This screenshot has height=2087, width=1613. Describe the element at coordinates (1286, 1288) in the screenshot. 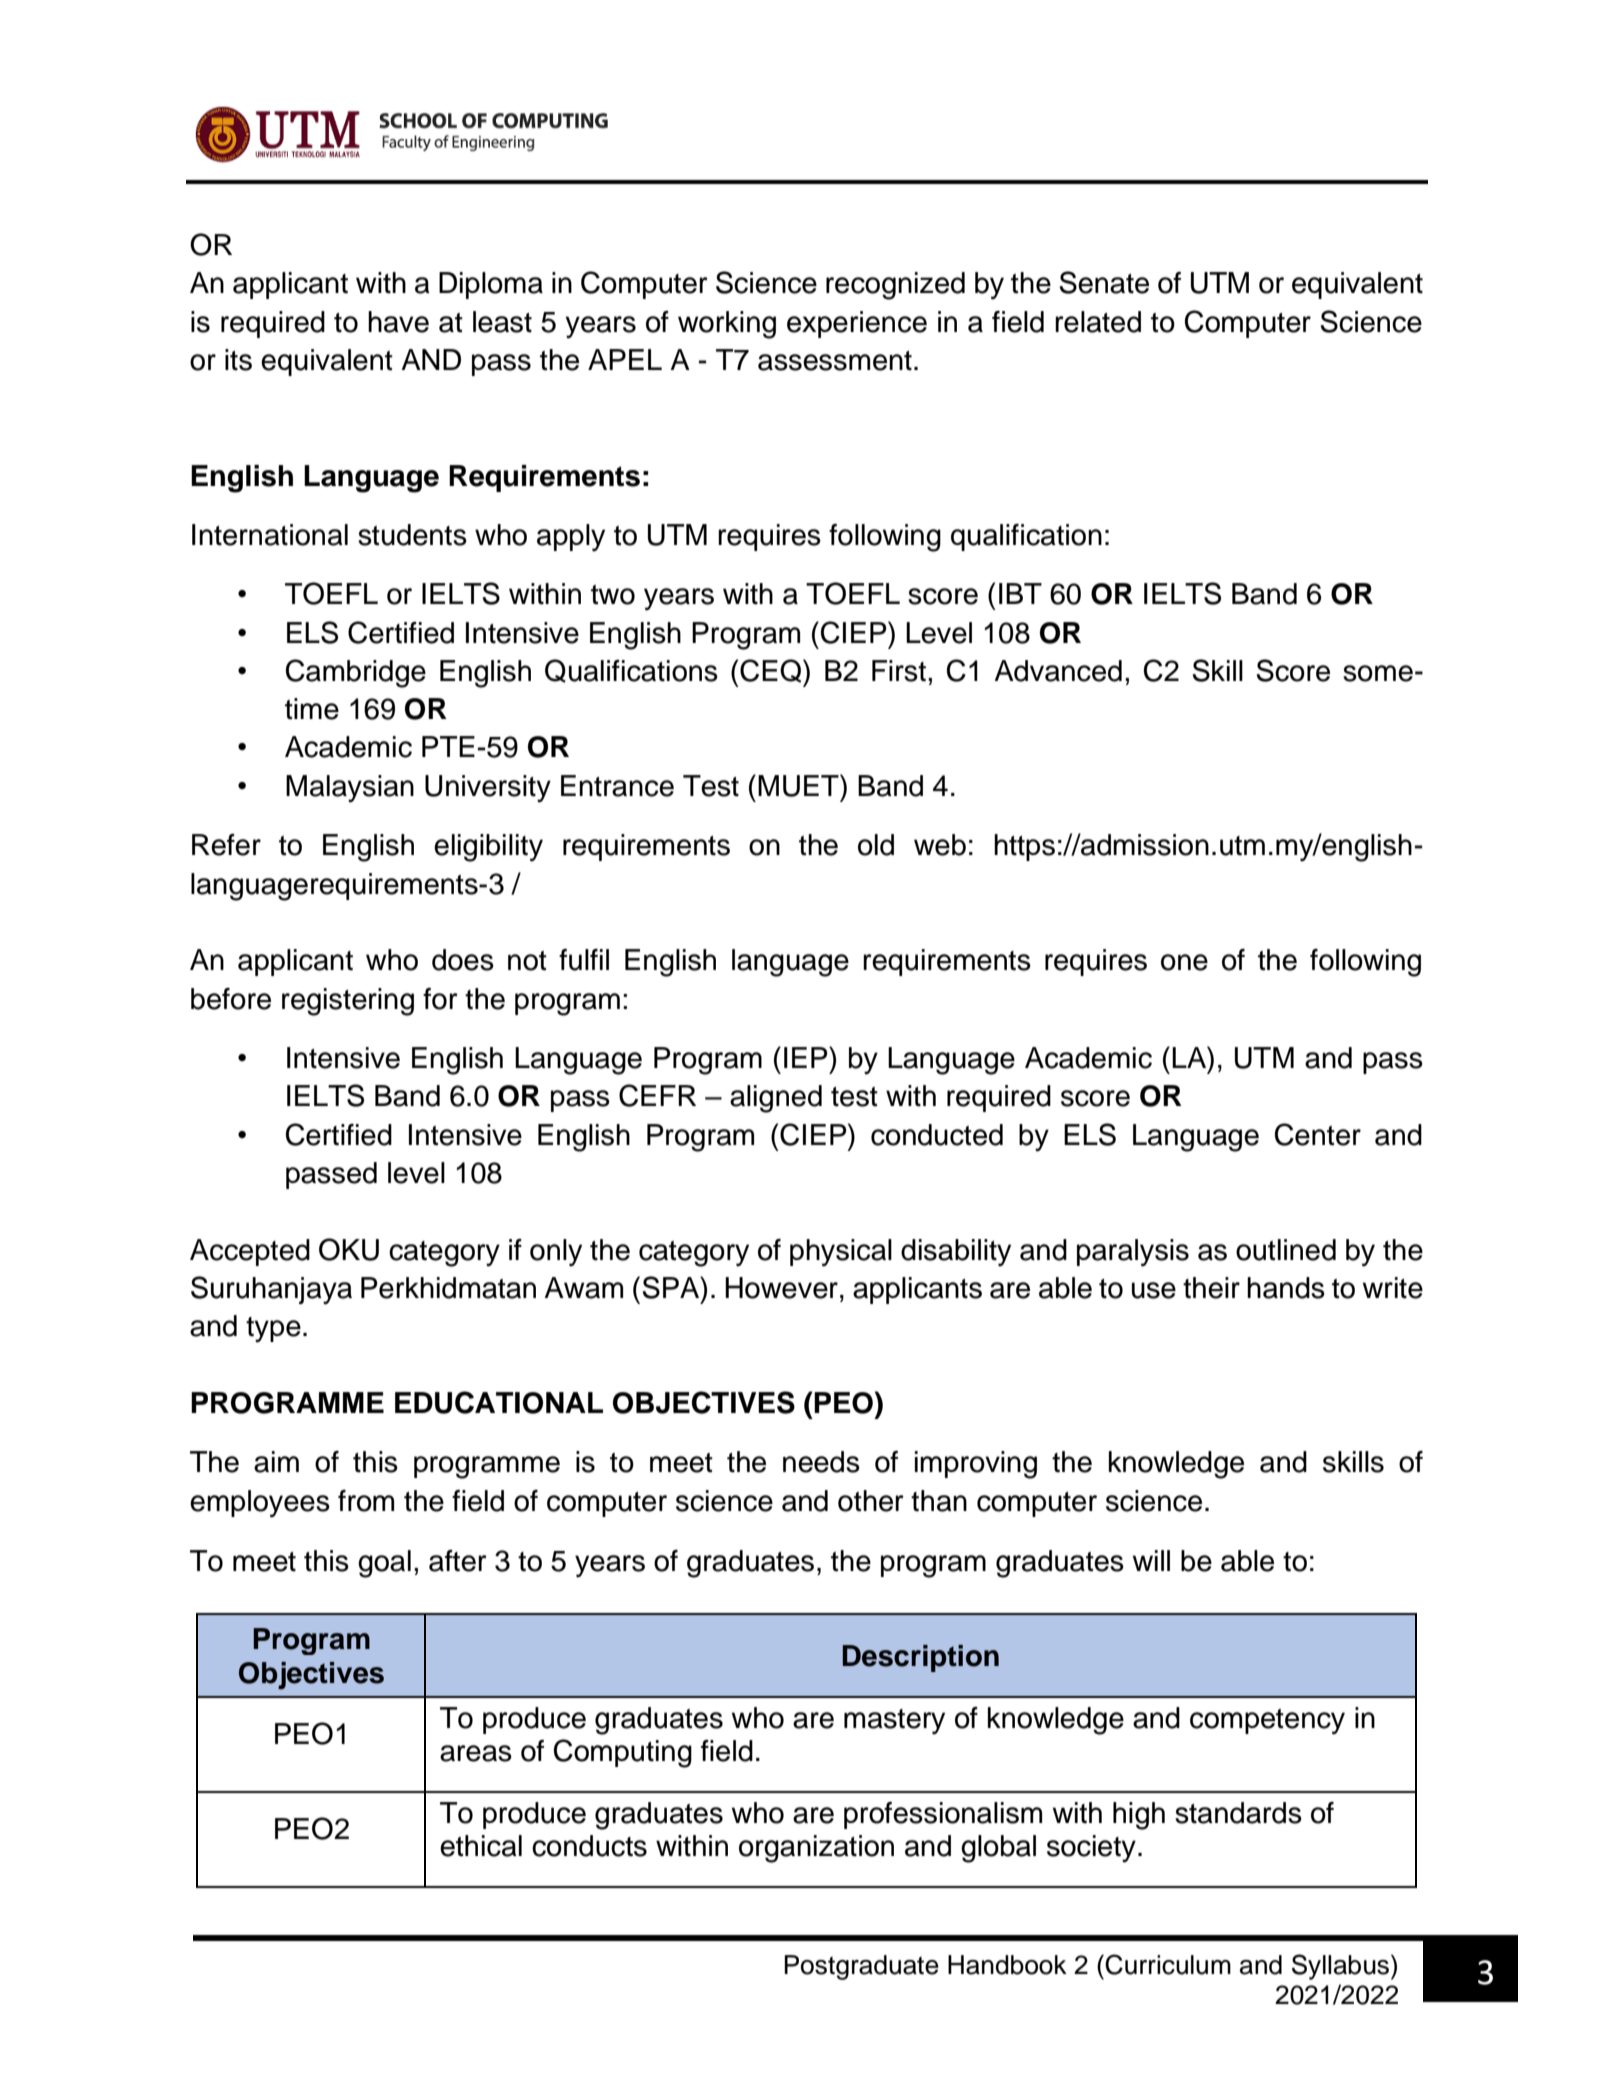

I see `hands` at that location.
